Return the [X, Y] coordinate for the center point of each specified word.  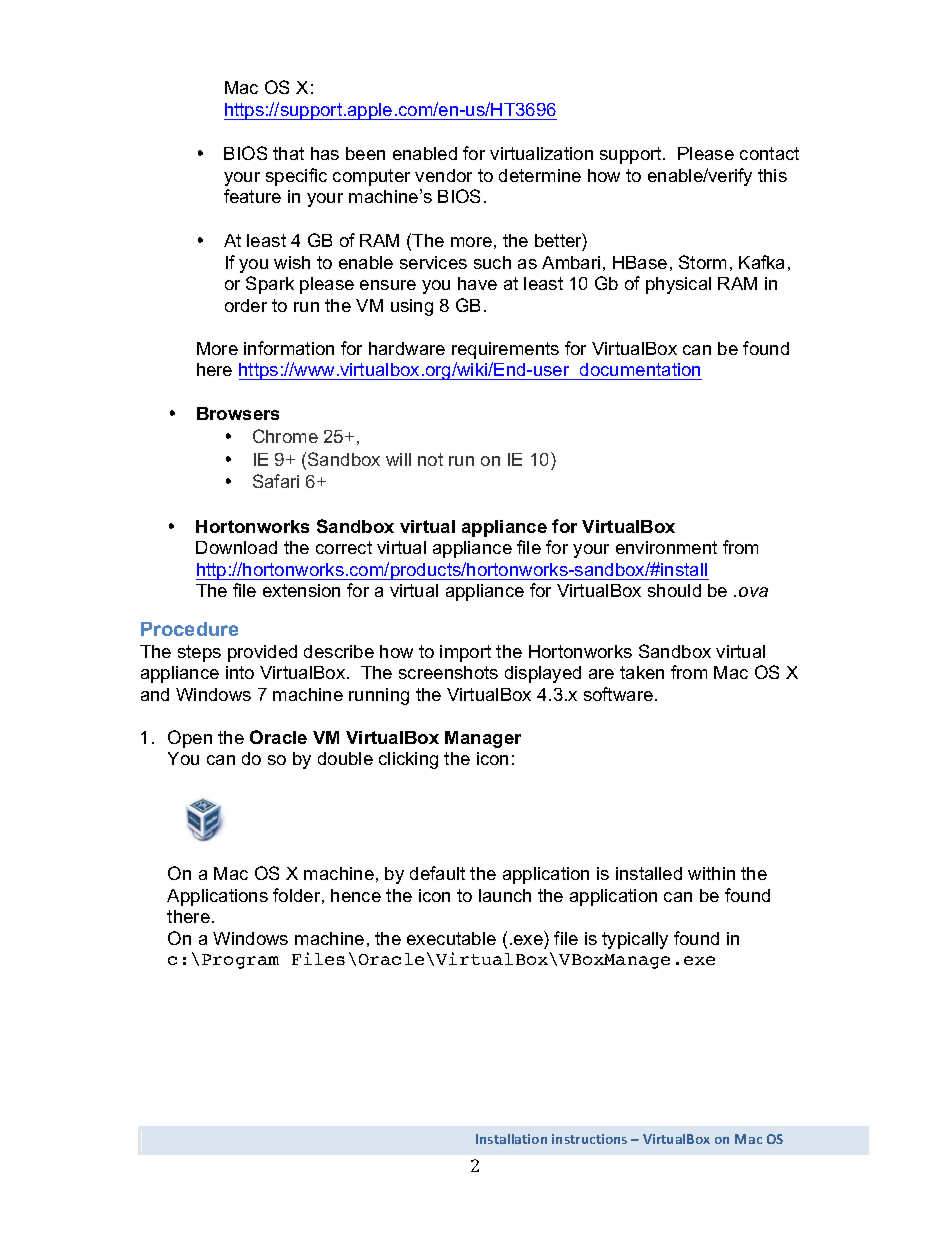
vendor [443, 175]
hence [356, 895]
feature [252, 196]
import [465, 653]
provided [262, 653]
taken [642, 672]
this [772, 175]
